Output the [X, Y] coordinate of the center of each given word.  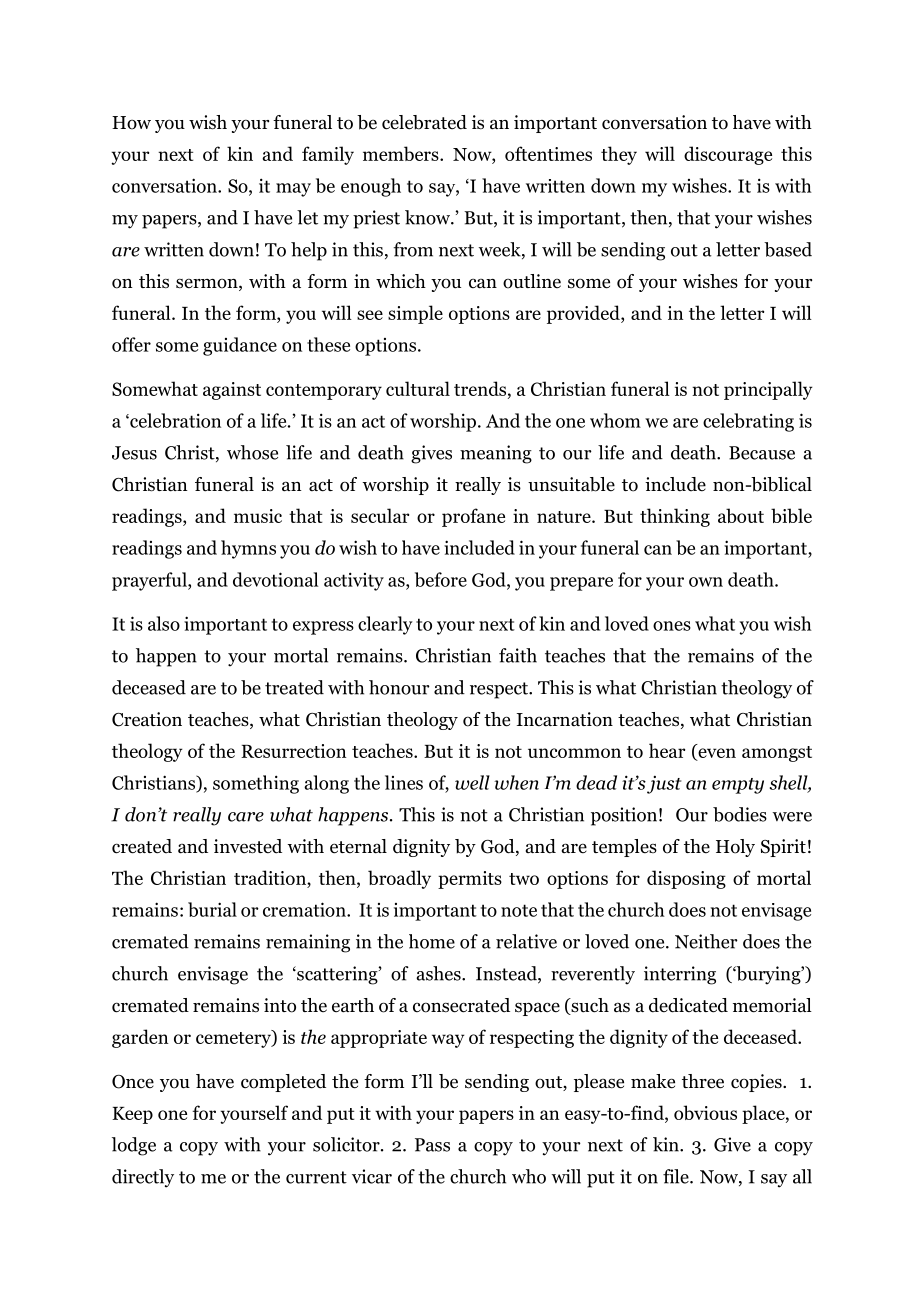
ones [672, 626]
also [164, 623]
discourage [728, 155]
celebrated [424, 122]
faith [518, 655]
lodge [134, 1146]
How [131, 123]
